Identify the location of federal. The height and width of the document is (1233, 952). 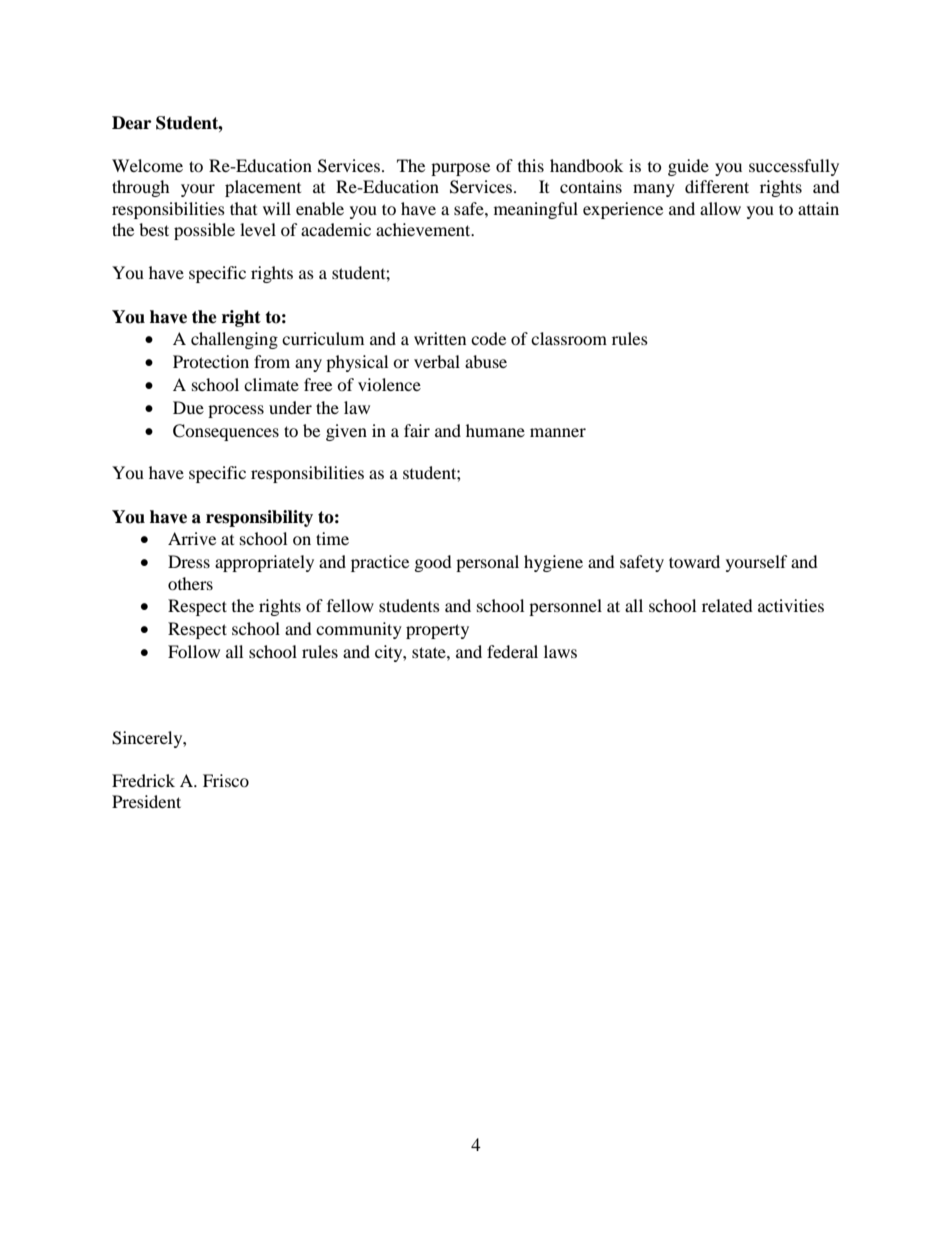
(512, 651).
